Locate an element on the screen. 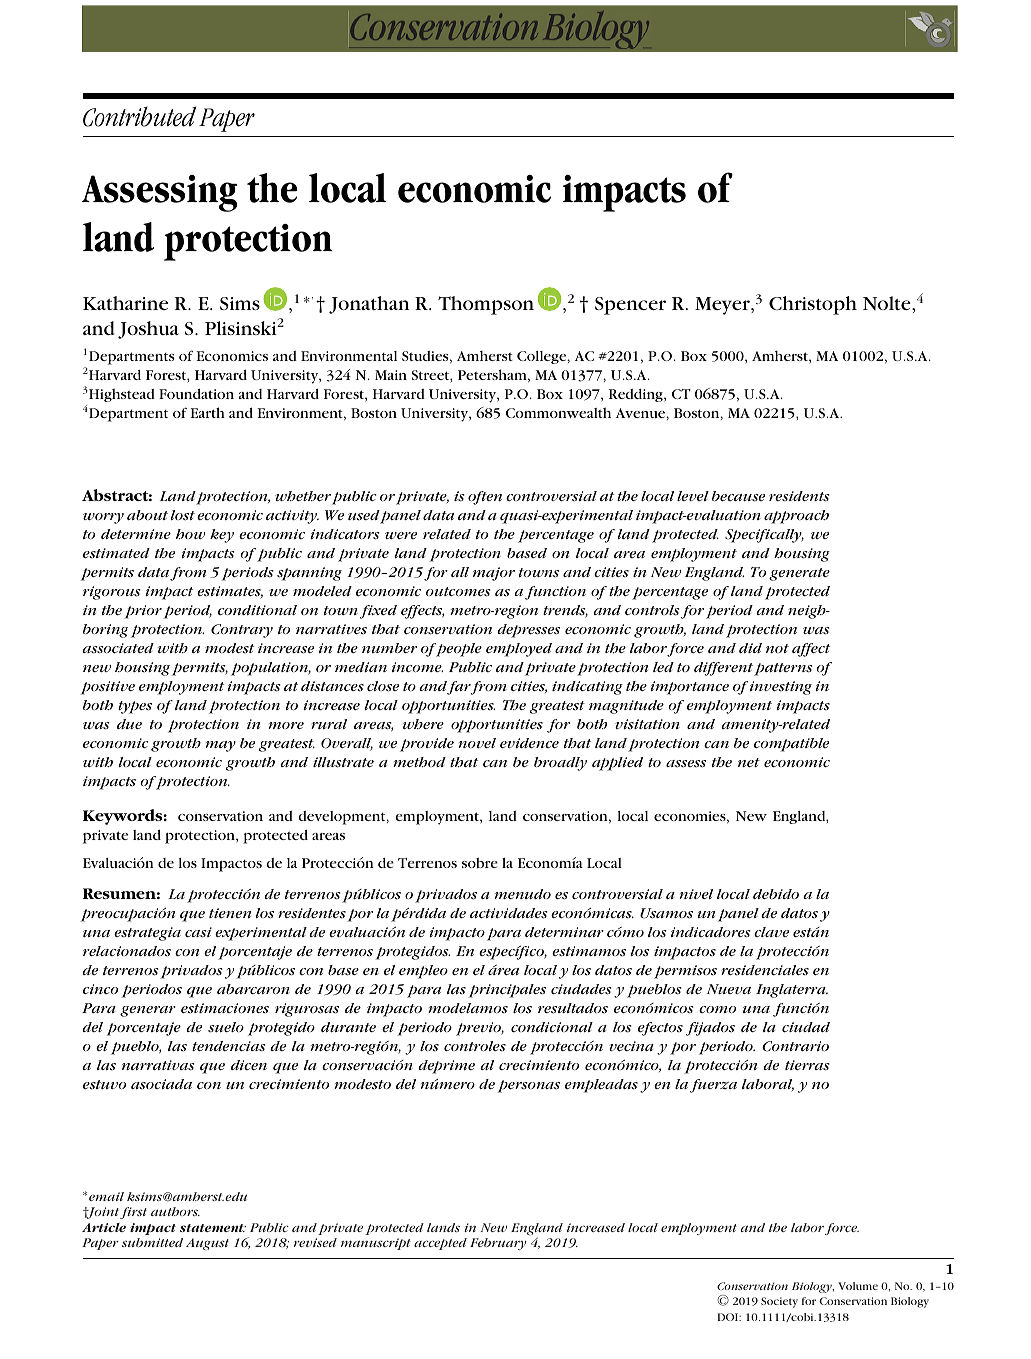 Image resolution: width=1031 pixels, height=1359 pixels. February is located at coordinates (498, 1244).
